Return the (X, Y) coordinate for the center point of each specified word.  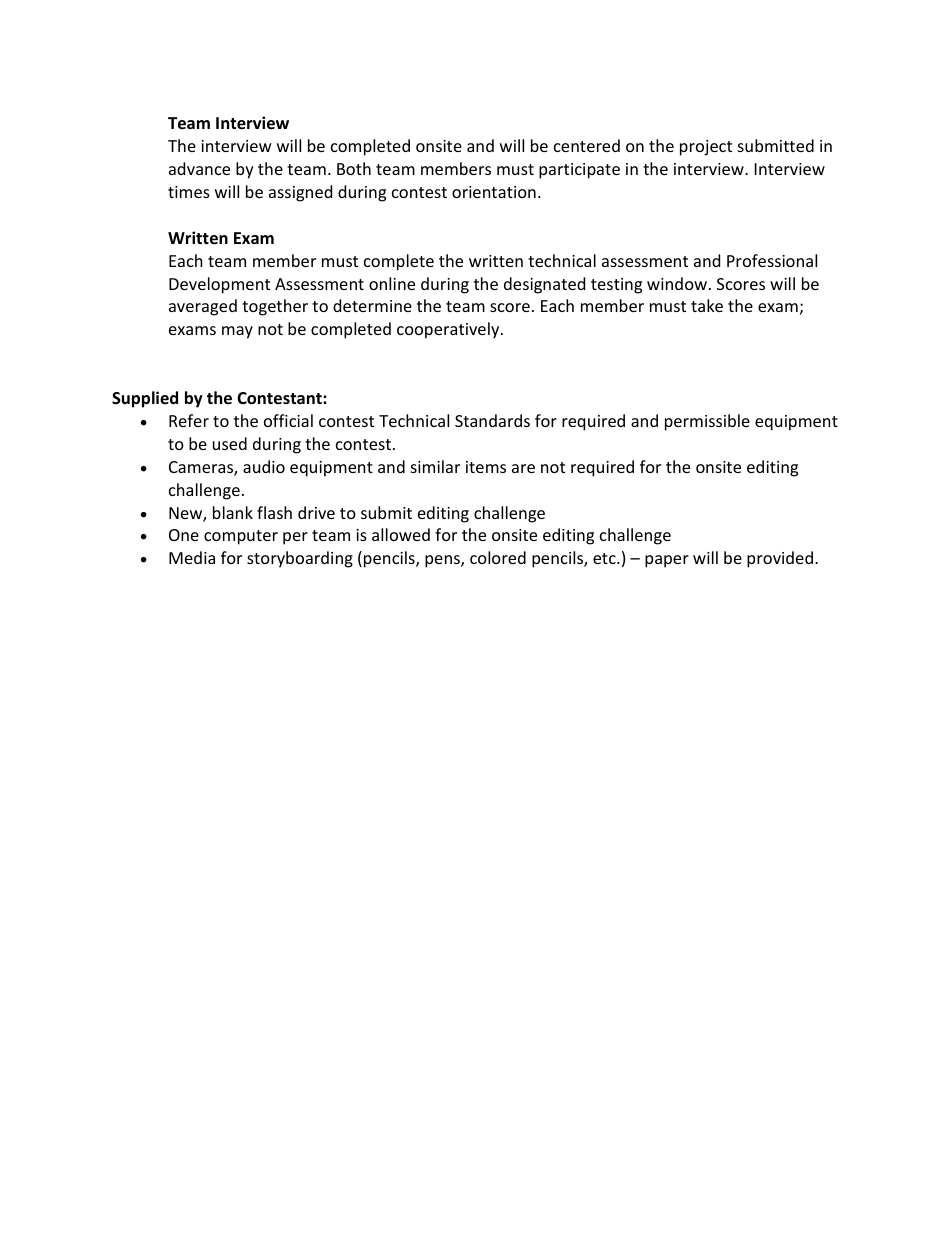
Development (219, 285)
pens (443, 561)
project (706, 148)
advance (199, 168)
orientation (494, 192)
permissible (707, 422)
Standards (492, 420)
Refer (189, 420)
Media (192, 557)
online (392, 283)
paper (667, 561)
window (678, 283)
